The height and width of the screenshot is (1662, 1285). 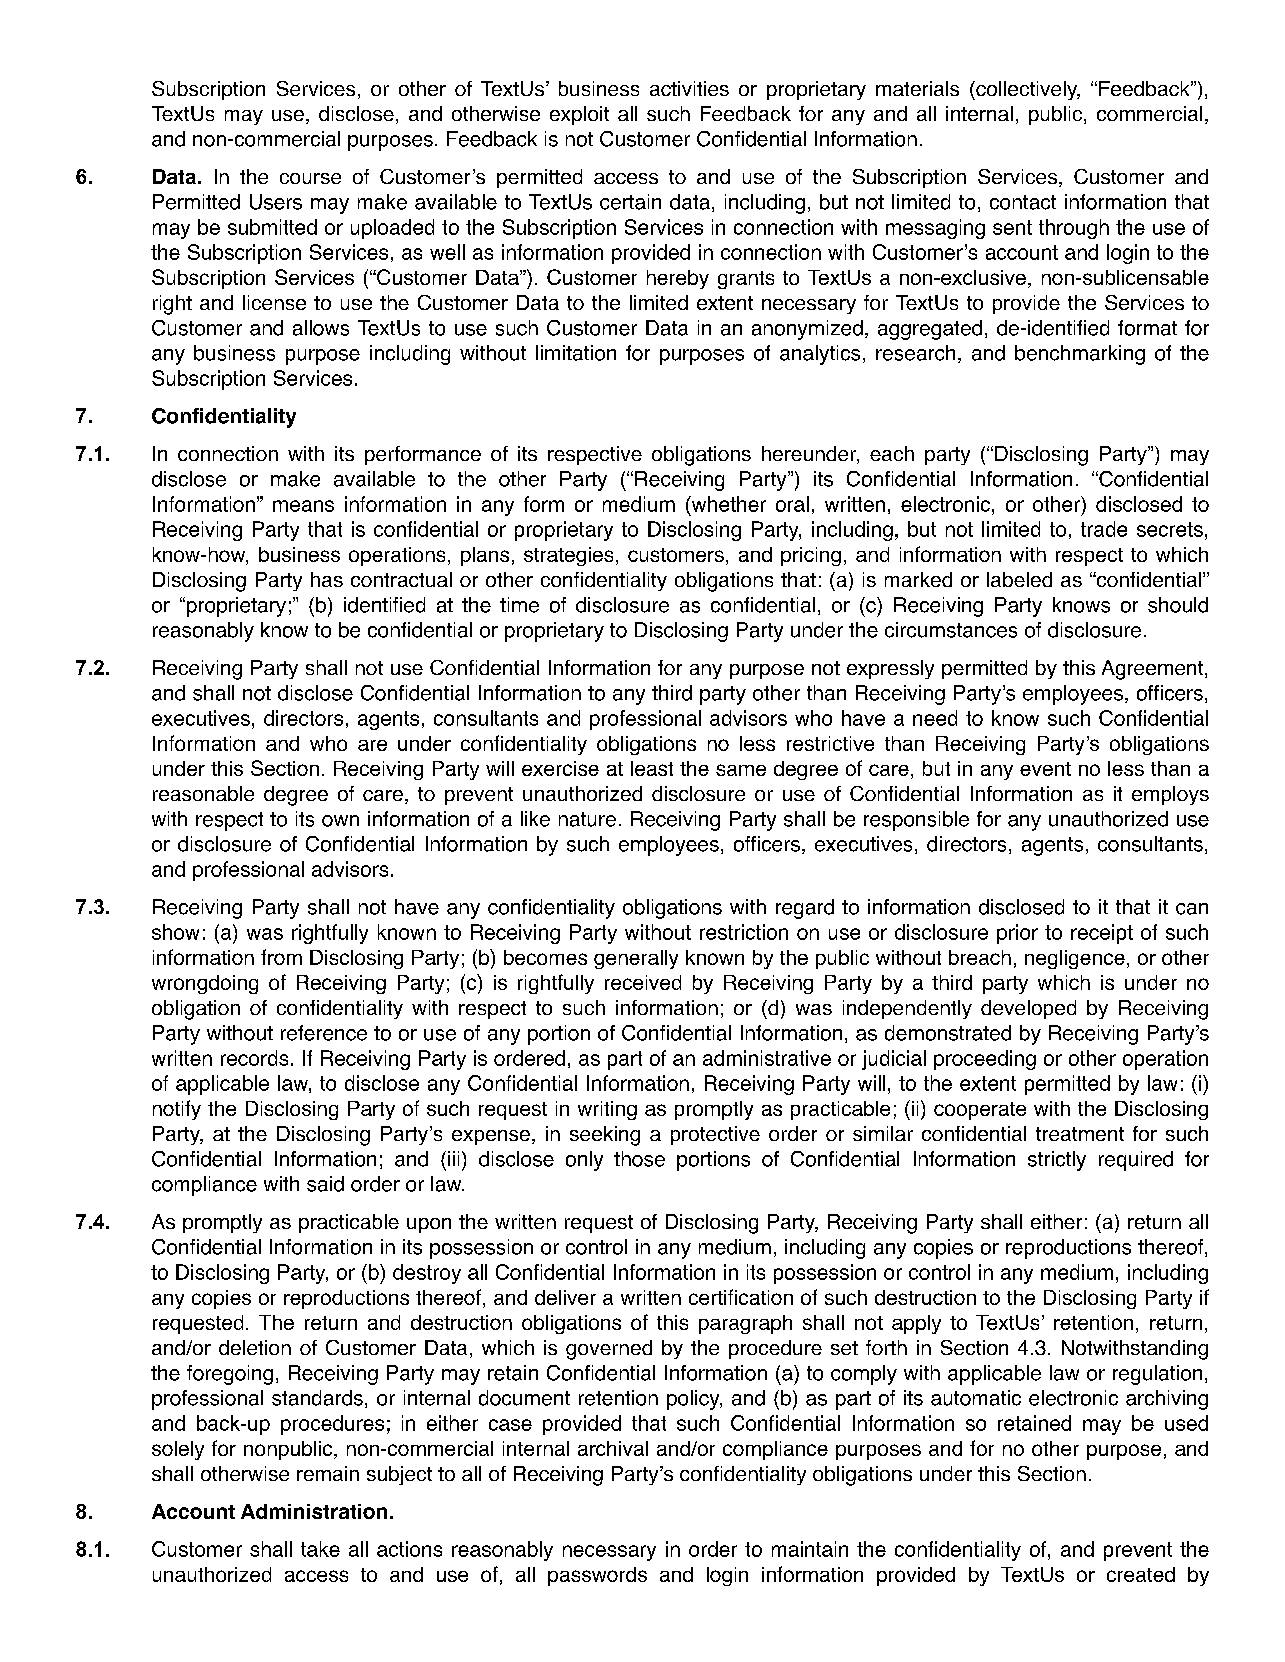 What do you see at coordinates (767, 1058) in the screenshot?
I see `administrative` at bounding box center [767, 1058].
